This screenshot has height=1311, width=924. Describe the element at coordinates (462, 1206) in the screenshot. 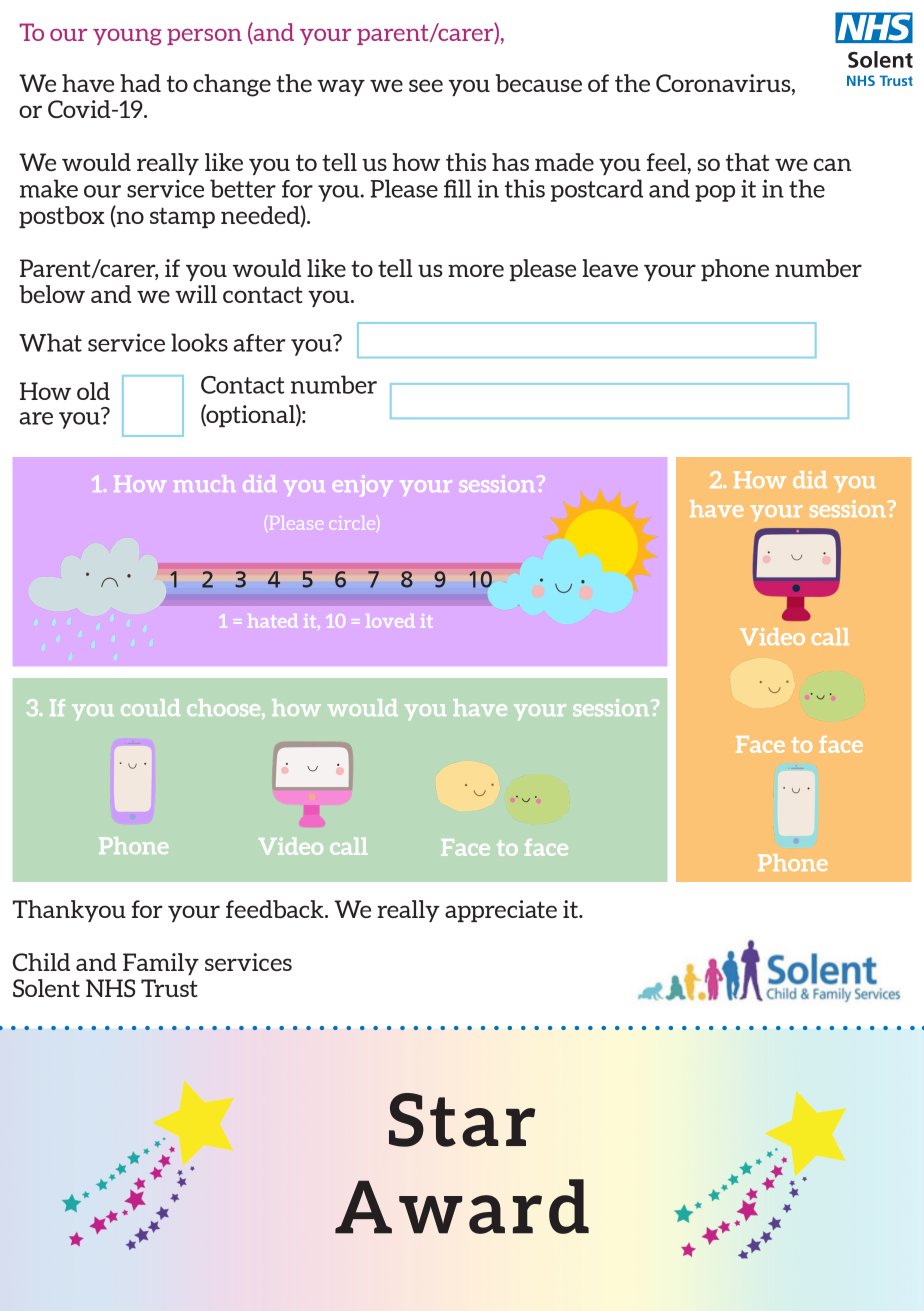

I see `Award` at that location.
